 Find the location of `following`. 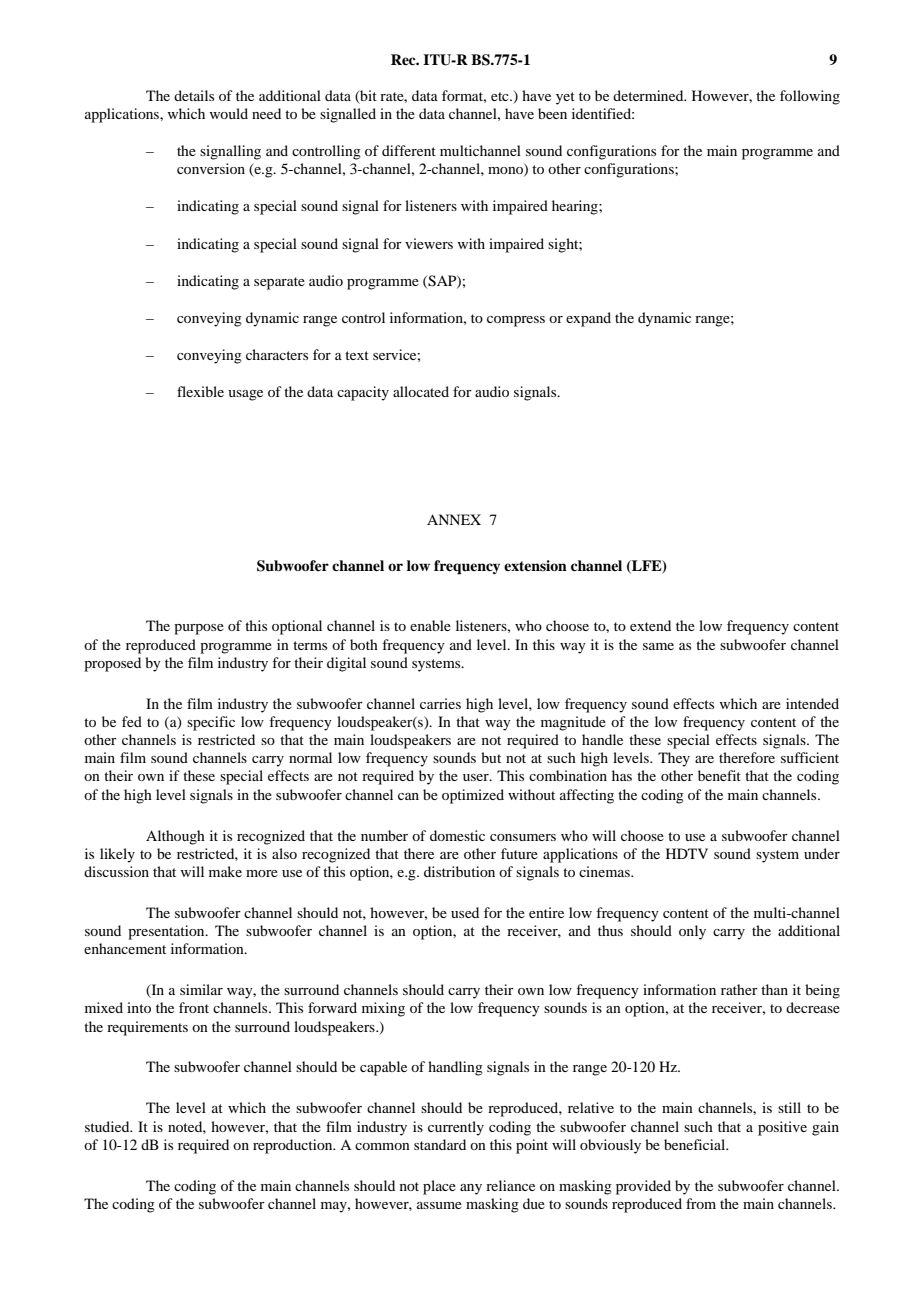

following is located at coordinates (810, 97).
